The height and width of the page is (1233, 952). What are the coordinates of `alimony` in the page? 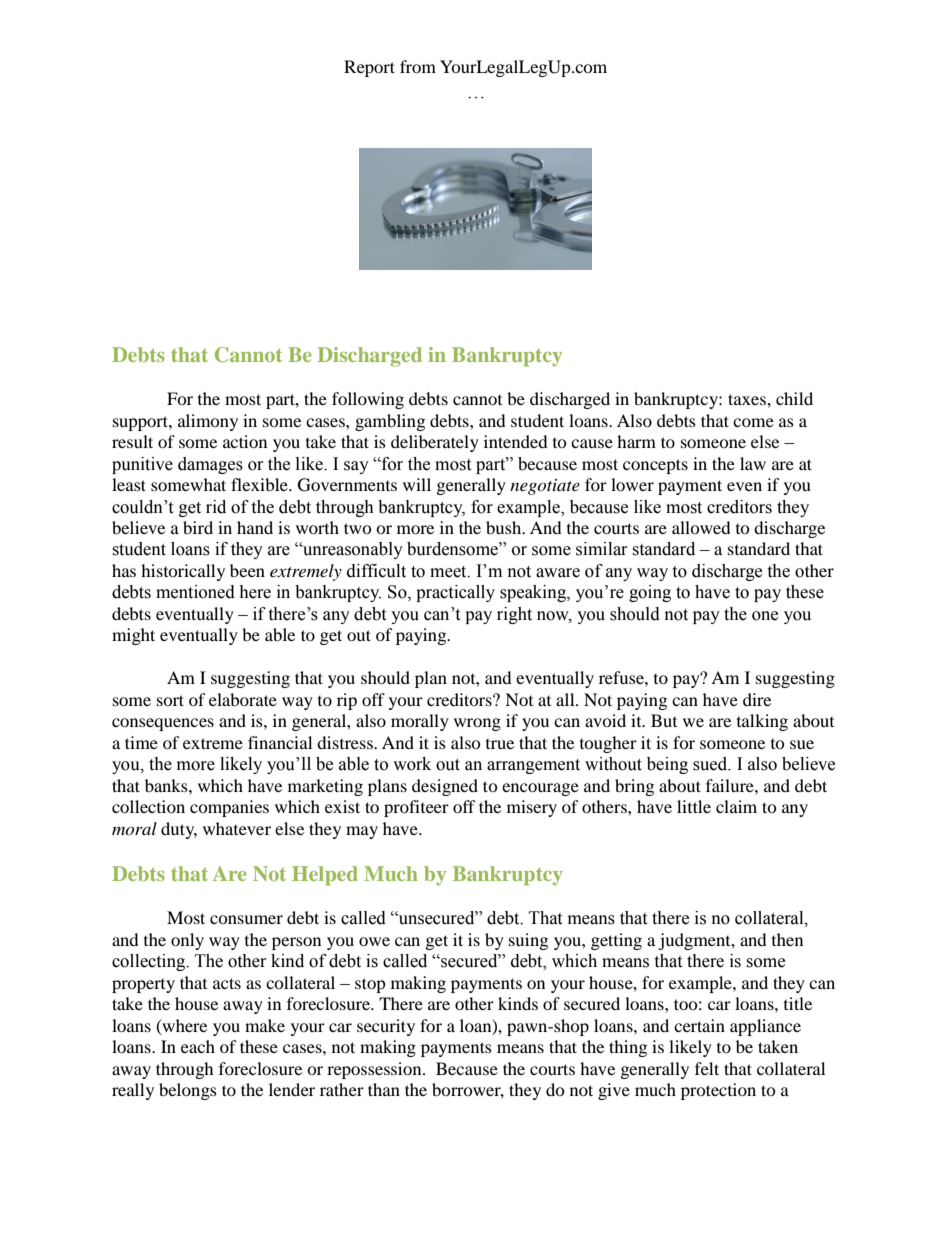 It's located at (208, 422).
